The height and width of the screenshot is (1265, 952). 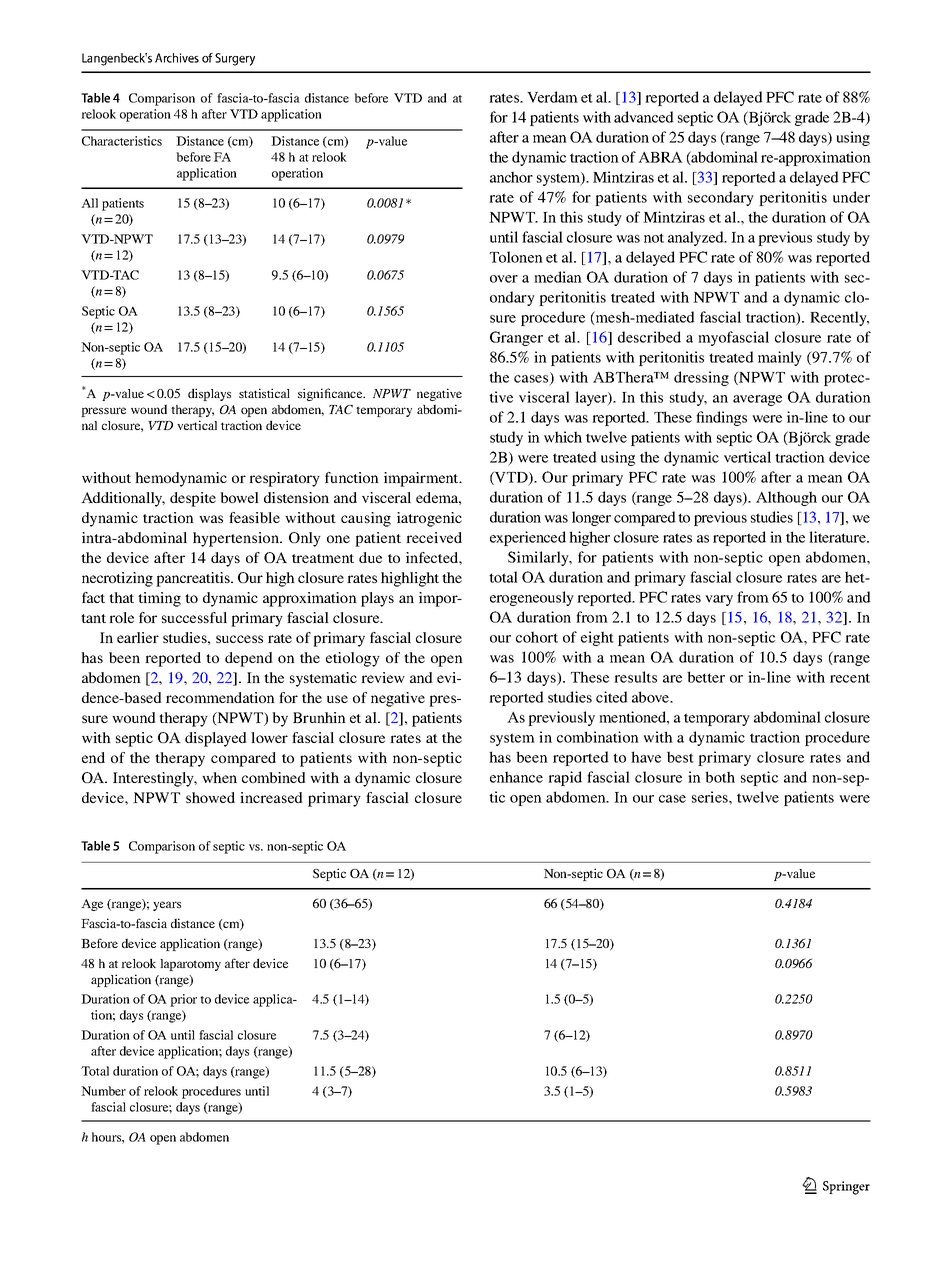 I want to click on statistical, so click(x=264, y=393).
